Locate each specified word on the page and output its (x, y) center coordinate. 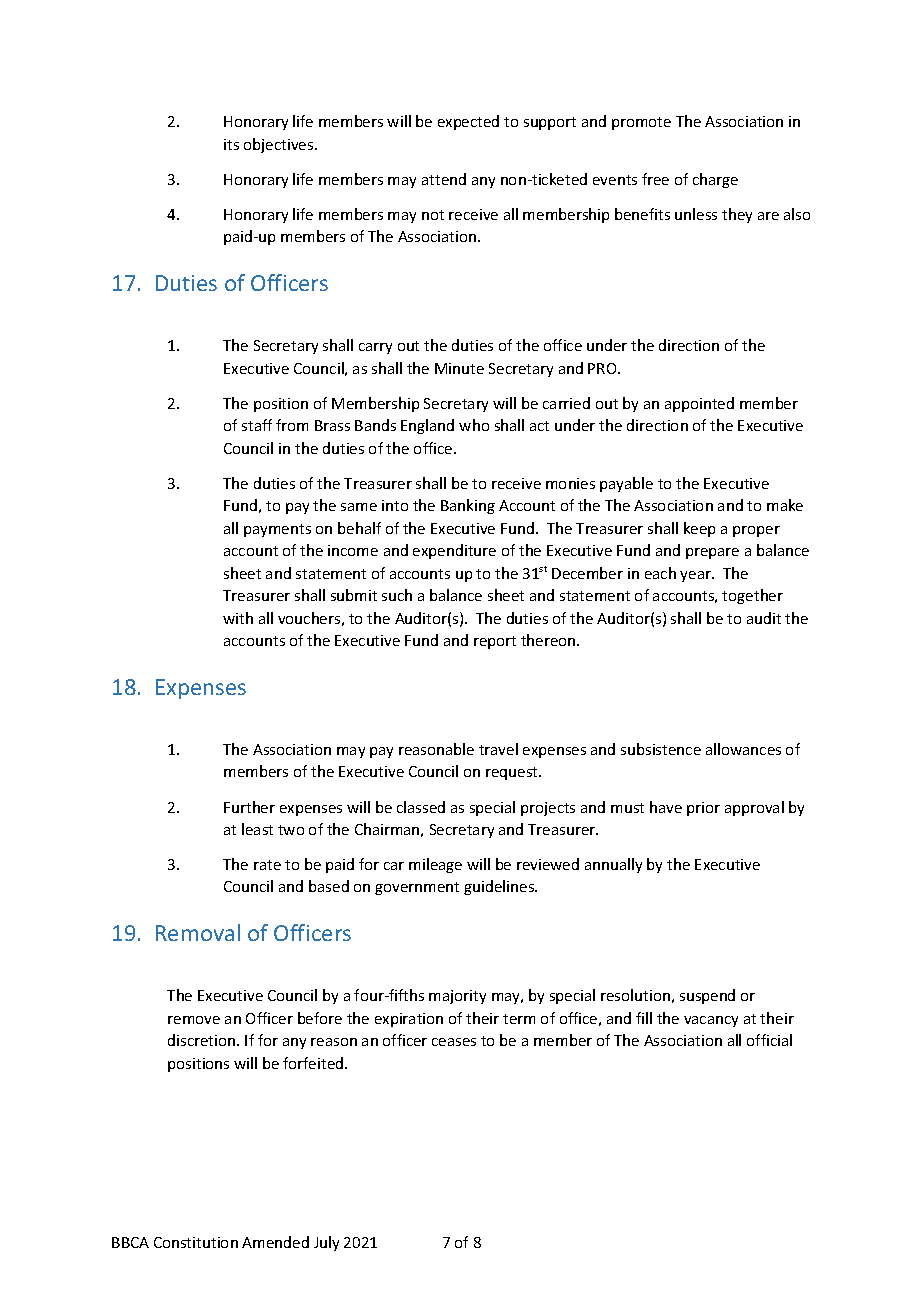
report (495, 642)
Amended (275, 1242)
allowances (743, 749)
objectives (280, 145)
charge (715, 180)
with (238, 618)
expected (468, 122)
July (326, 1243)
